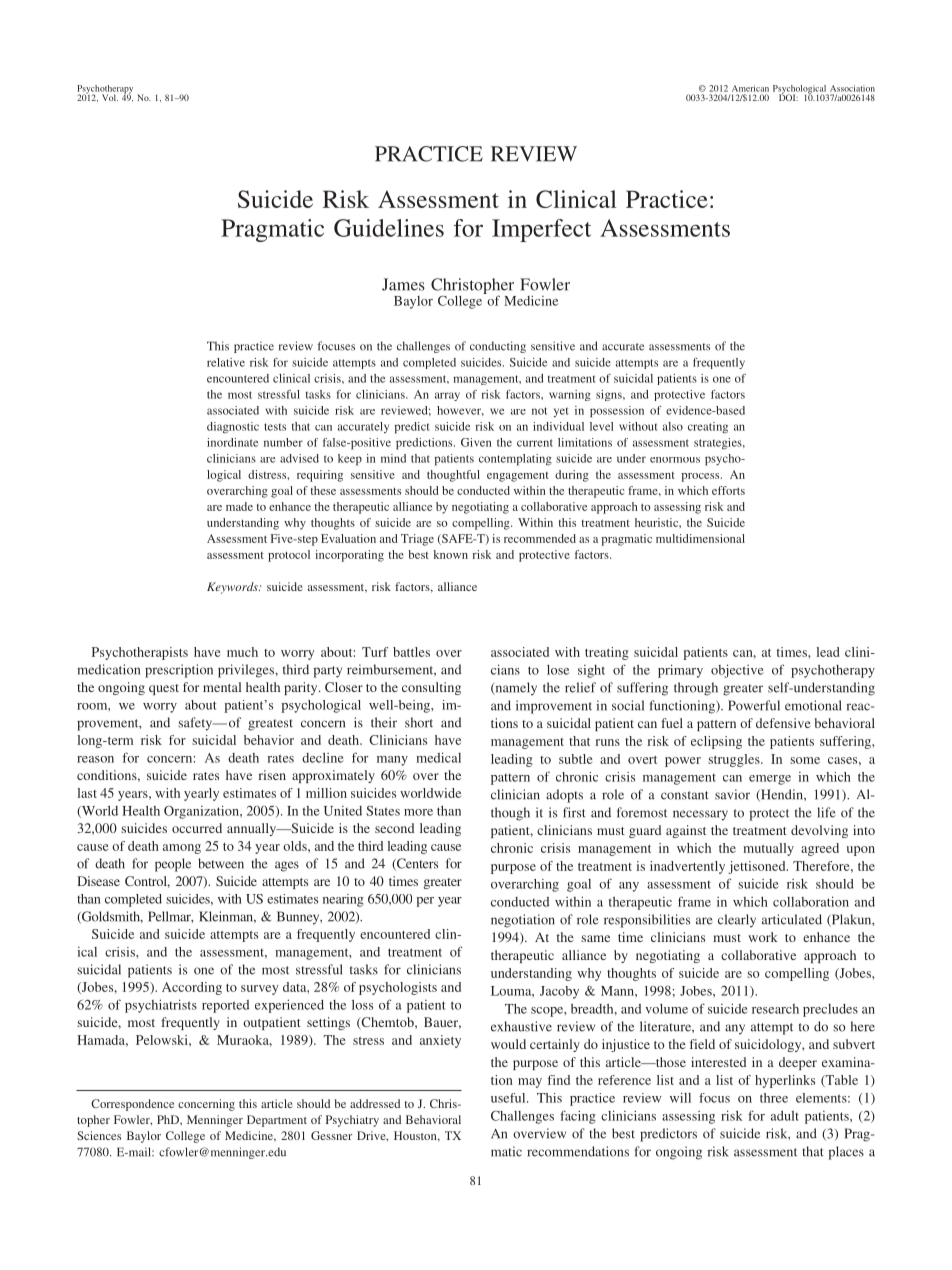 This screenshot has width=952, height=1270. I want to click on facing, so click(578, 1117).
